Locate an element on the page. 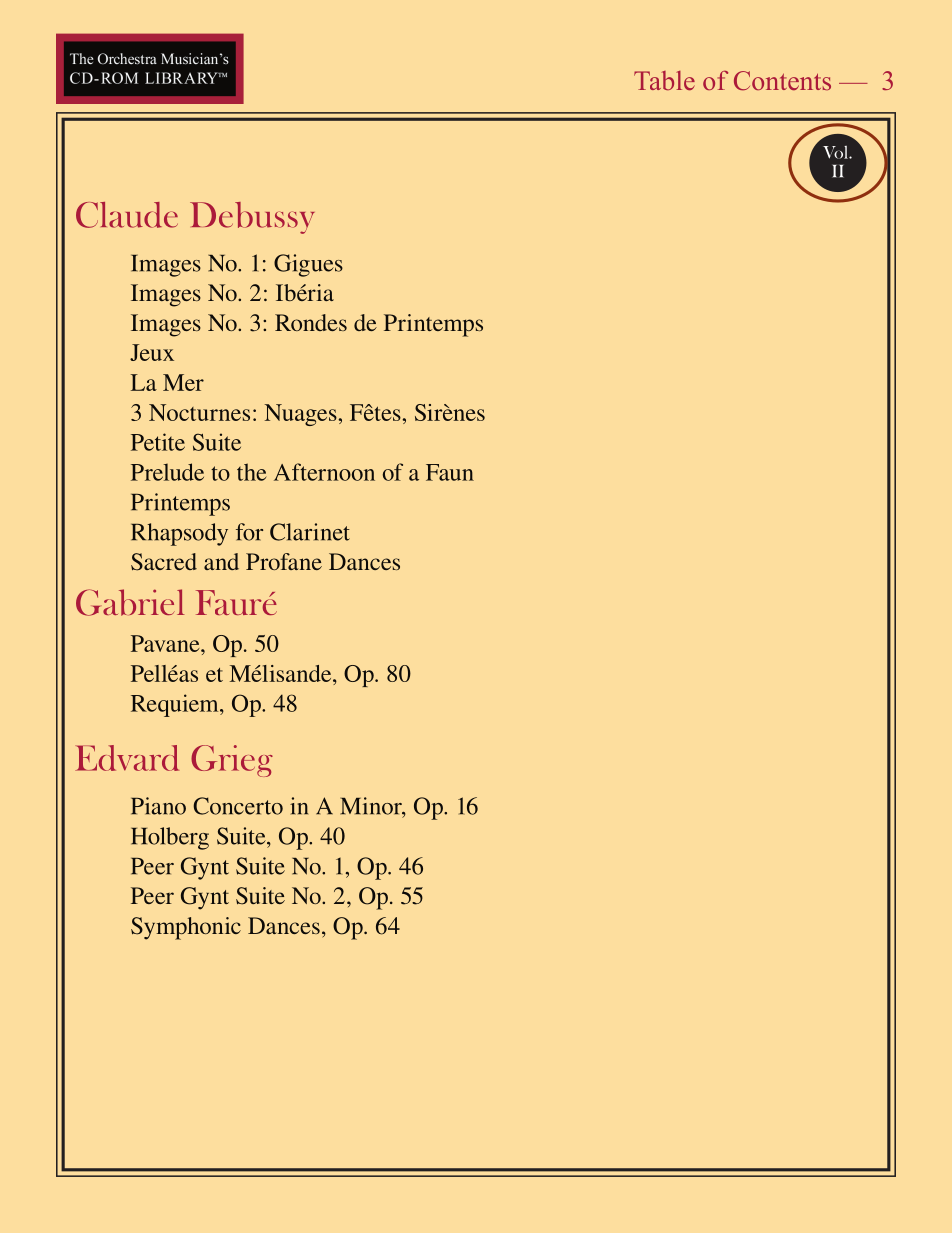 This image has height=1233, width=952. Contents is located at coordinates (782, 81).
